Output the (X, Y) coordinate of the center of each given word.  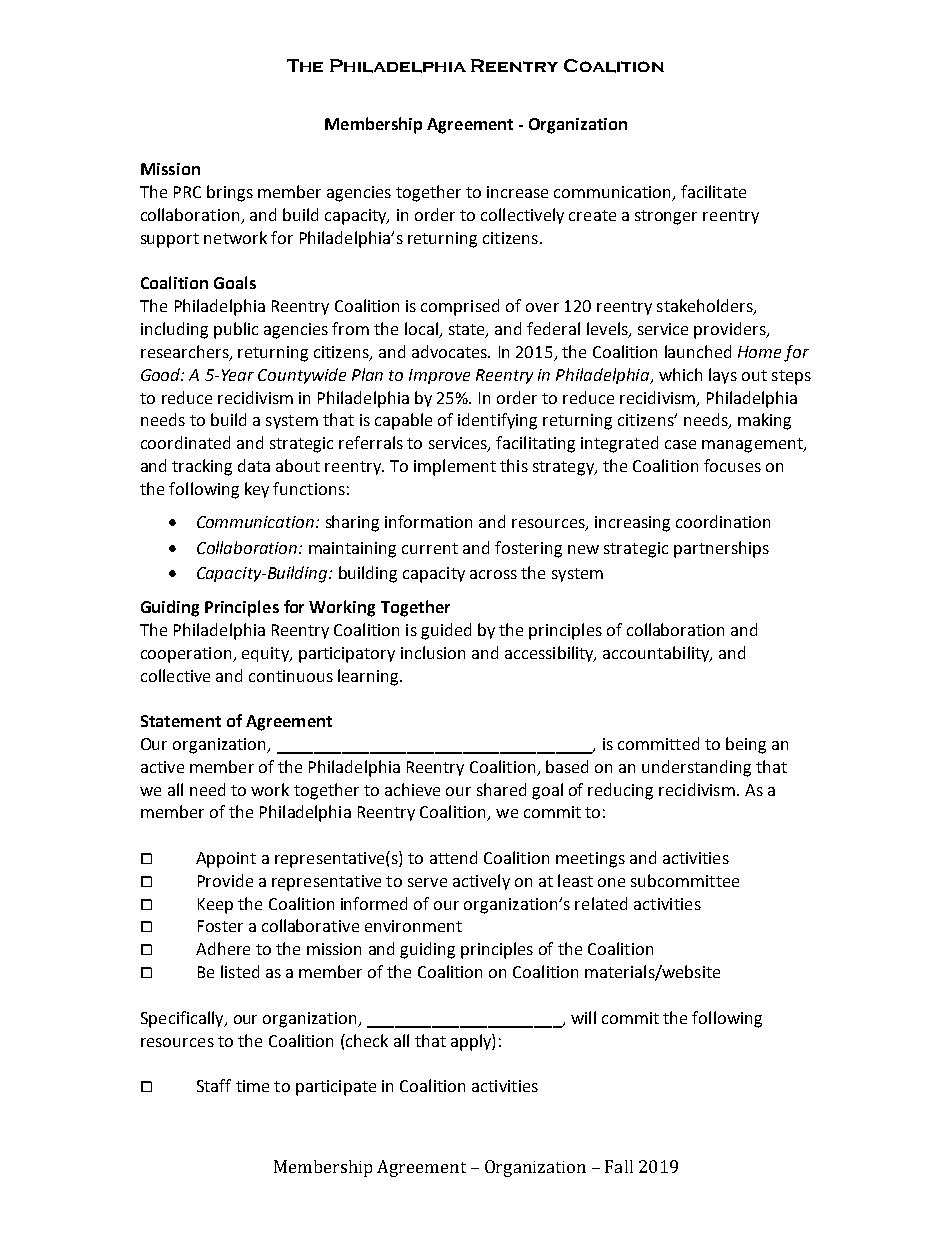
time (252, 1086)
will (583, 1017)
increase (517, 192)
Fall (619, 1166)
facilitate (713, 191)
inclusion (433, 652)
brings (230, 193)
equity (266, 654)
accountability (657, 654)
